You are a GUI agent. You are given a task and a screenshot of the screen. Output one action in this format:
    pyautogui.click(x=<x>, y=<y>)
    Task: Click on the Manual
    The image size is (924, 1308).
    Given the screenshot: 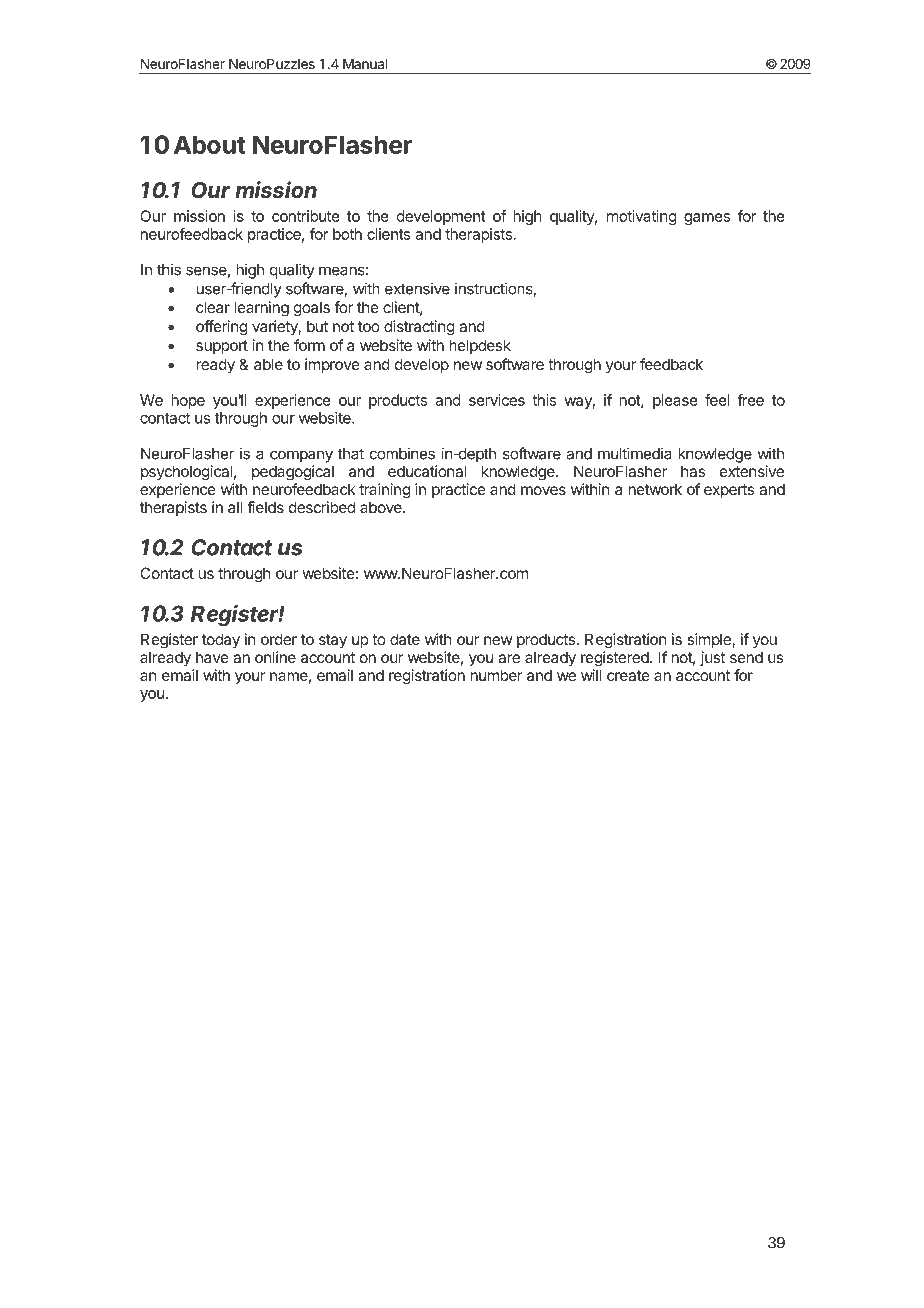 What is the action you would take?
    pyautogui.click(x=365, y=64)
